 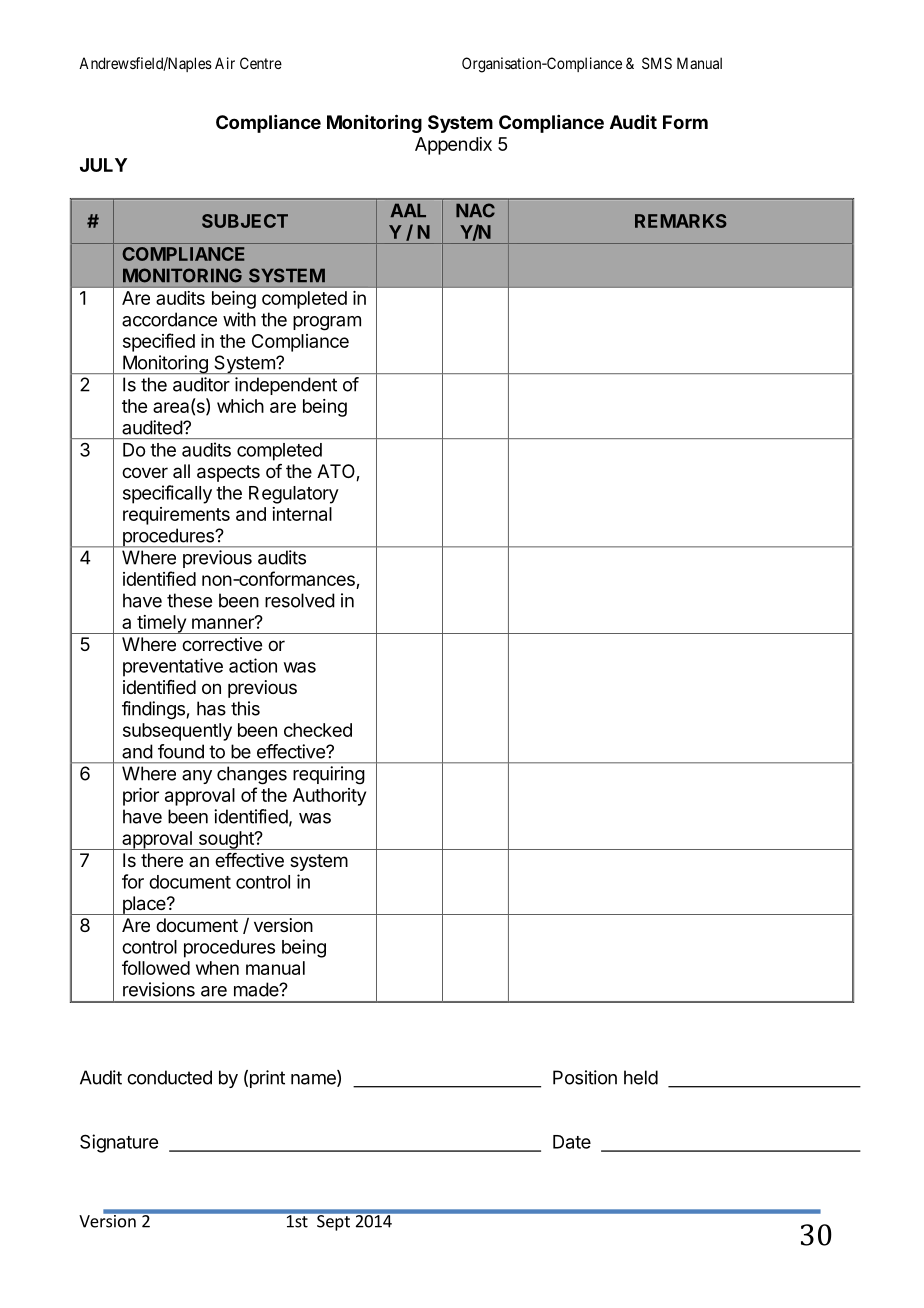 I want to click on name, so click(x=314, y=1080).
